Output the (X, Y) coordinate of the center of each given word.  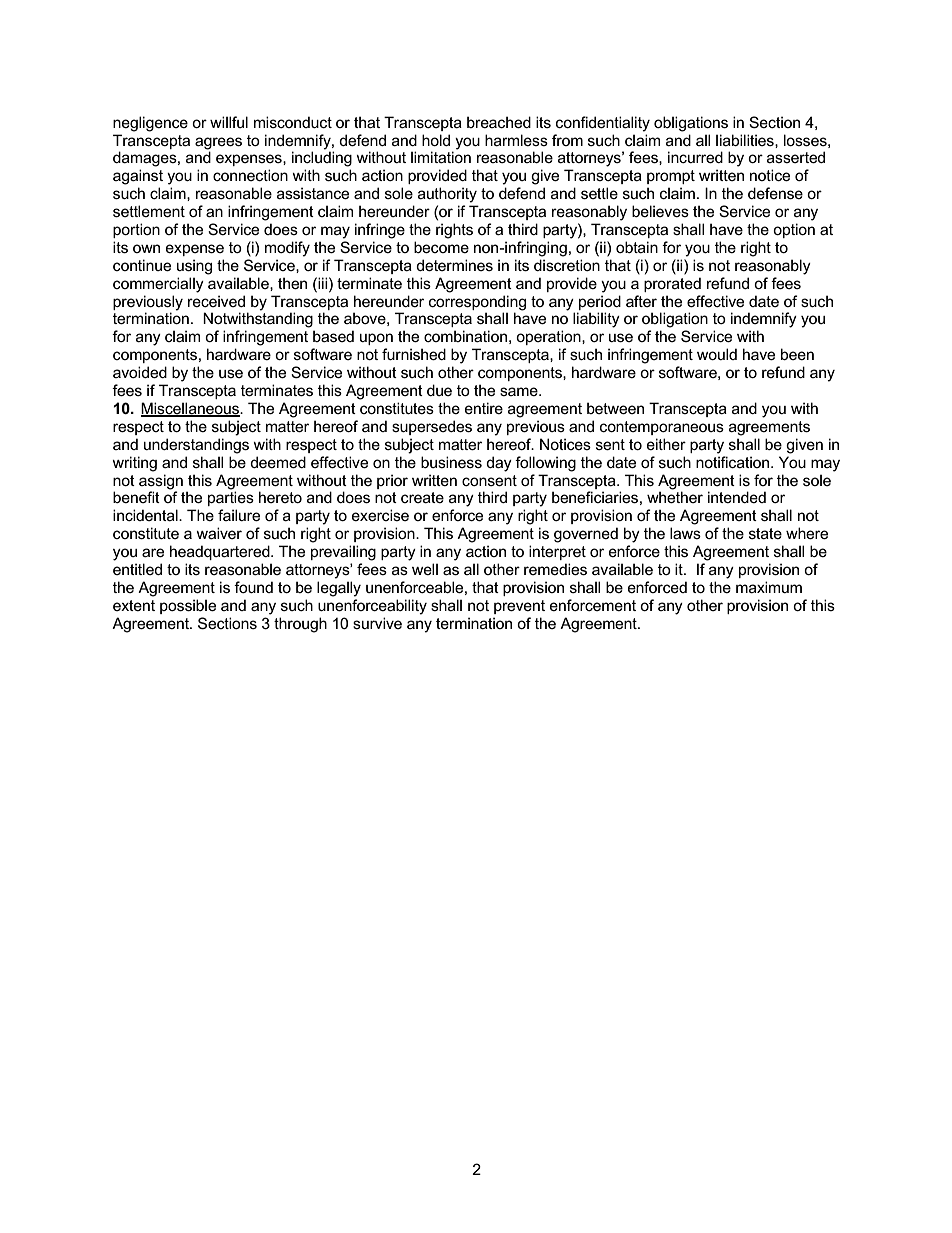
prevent (519, 607)
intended (737, 497)
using (194, 267)
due (439, 390)
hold (436, 140)
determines (454, 265)
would (717, 354)
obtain (637, 247)
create (422, 497)
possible (188, 606)
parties (231, 498)
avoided (140, 372)
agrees (218, 143)
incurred (695, 157)
